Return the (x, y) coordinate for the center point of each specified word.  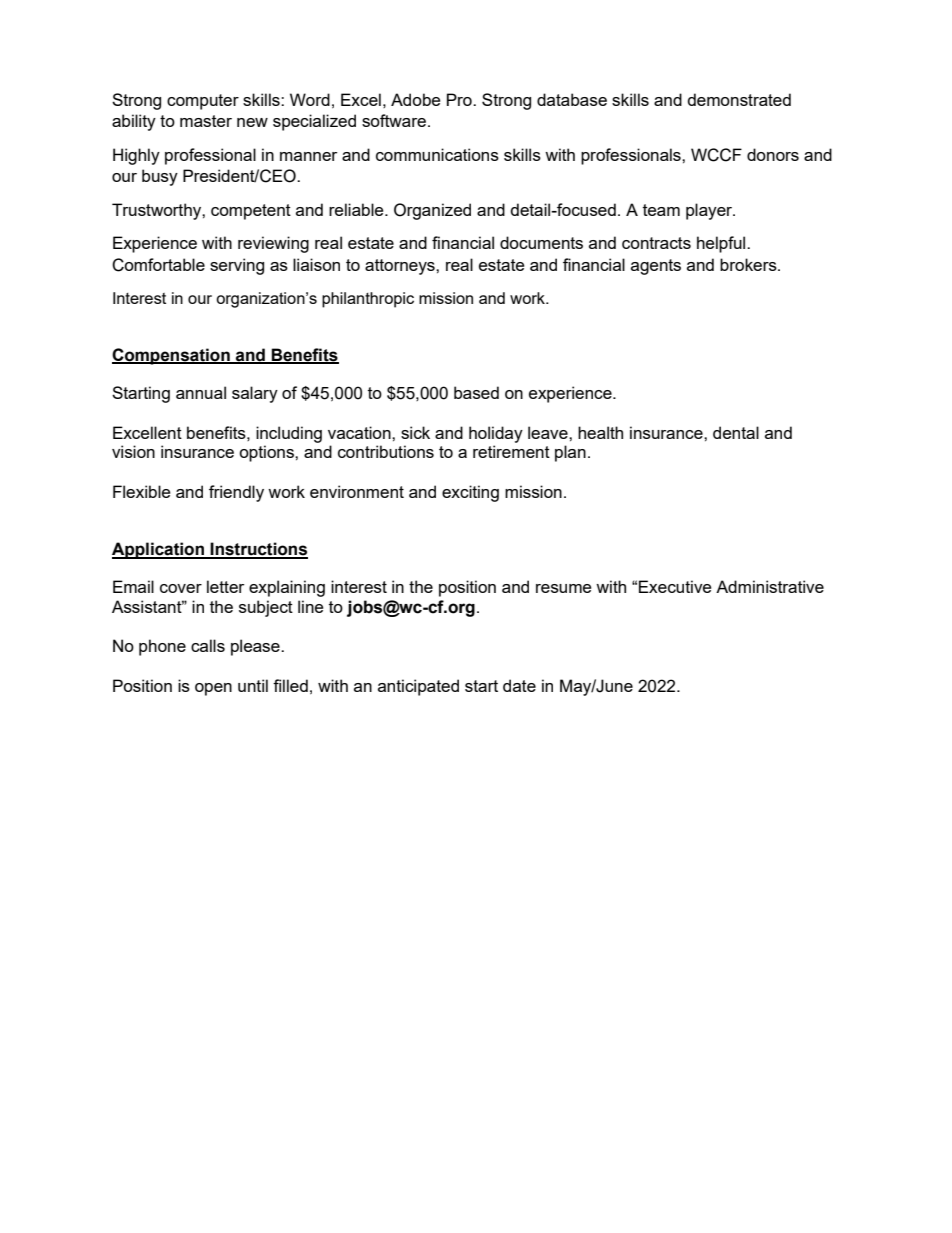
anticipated (418, 687)
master (206, 121)
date (519, 685)
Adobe (415, 99)
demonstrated (739, 99)
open (213, 689)
